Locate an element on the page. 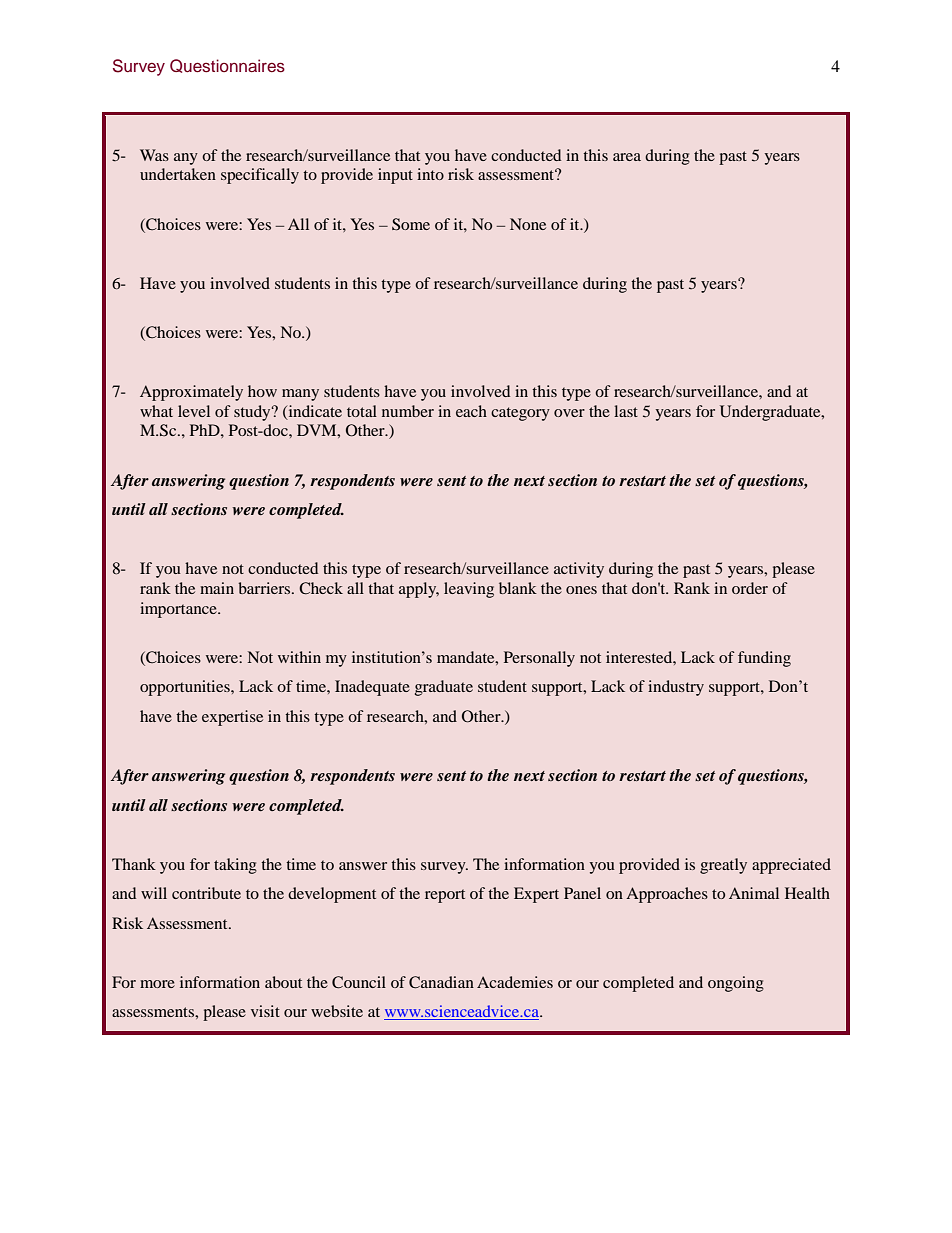  undertaken is located at coordinates (178, 174).
